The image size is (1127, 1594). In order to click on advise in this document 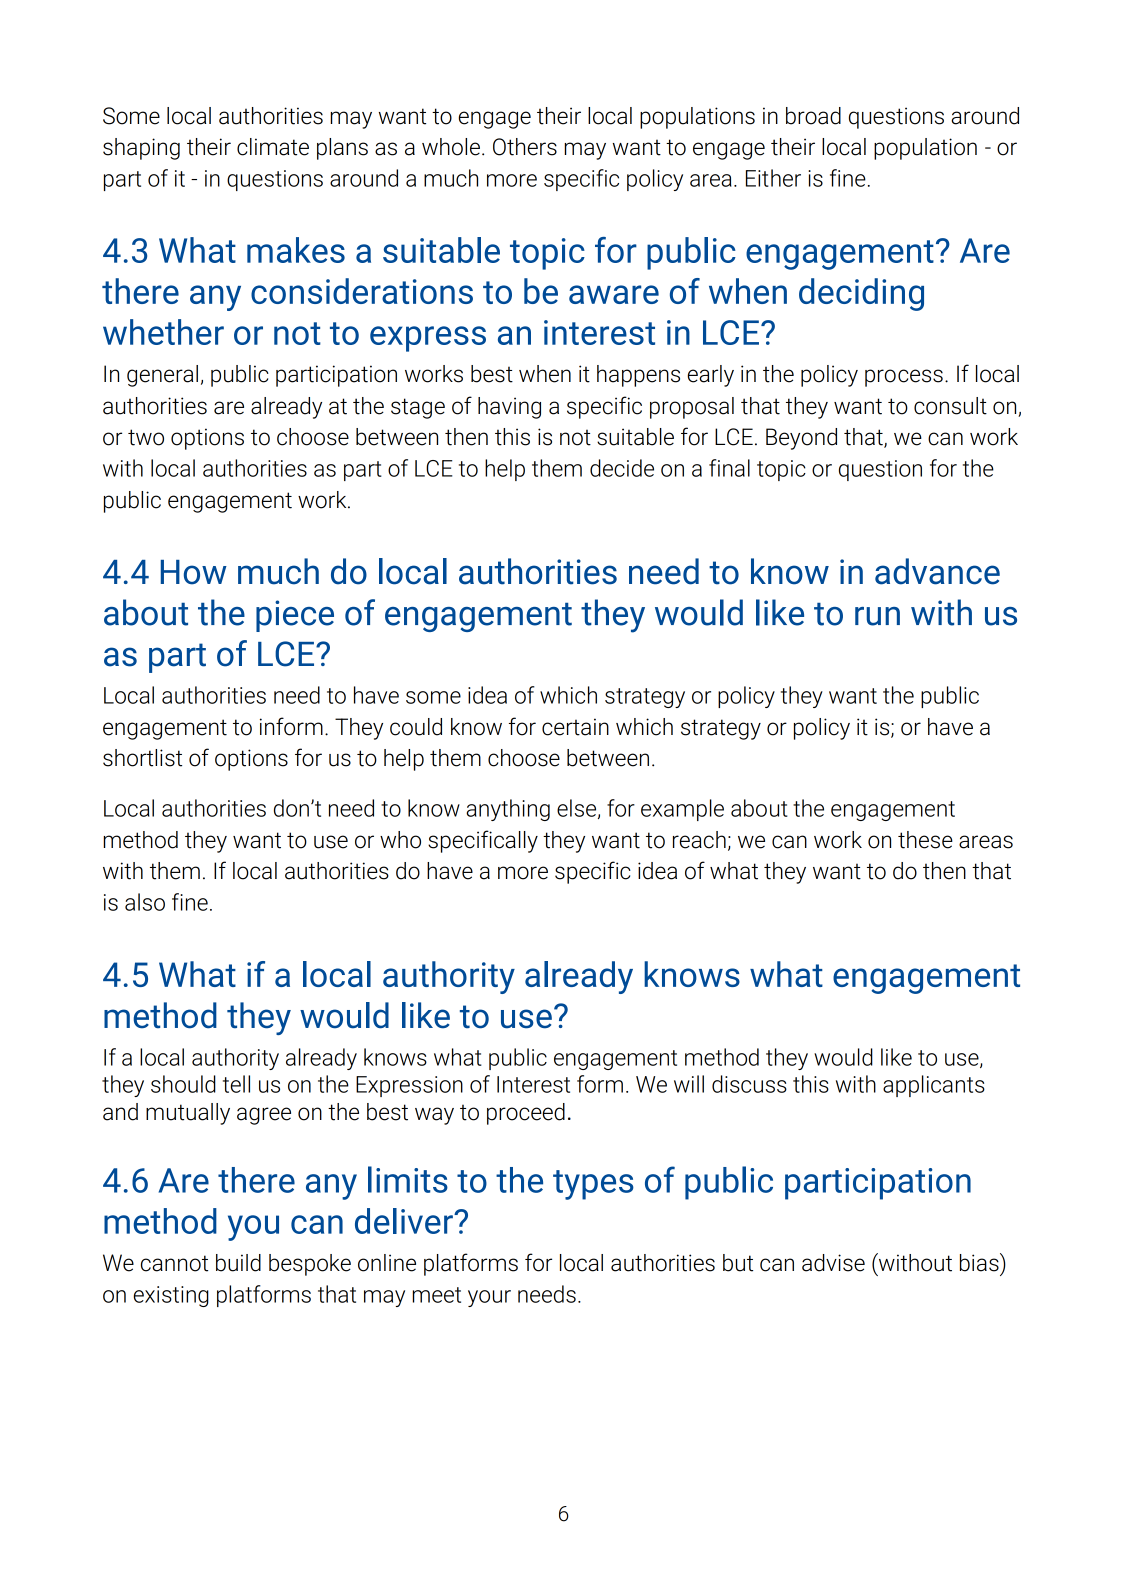, I will do `click(833, 1263)`.
